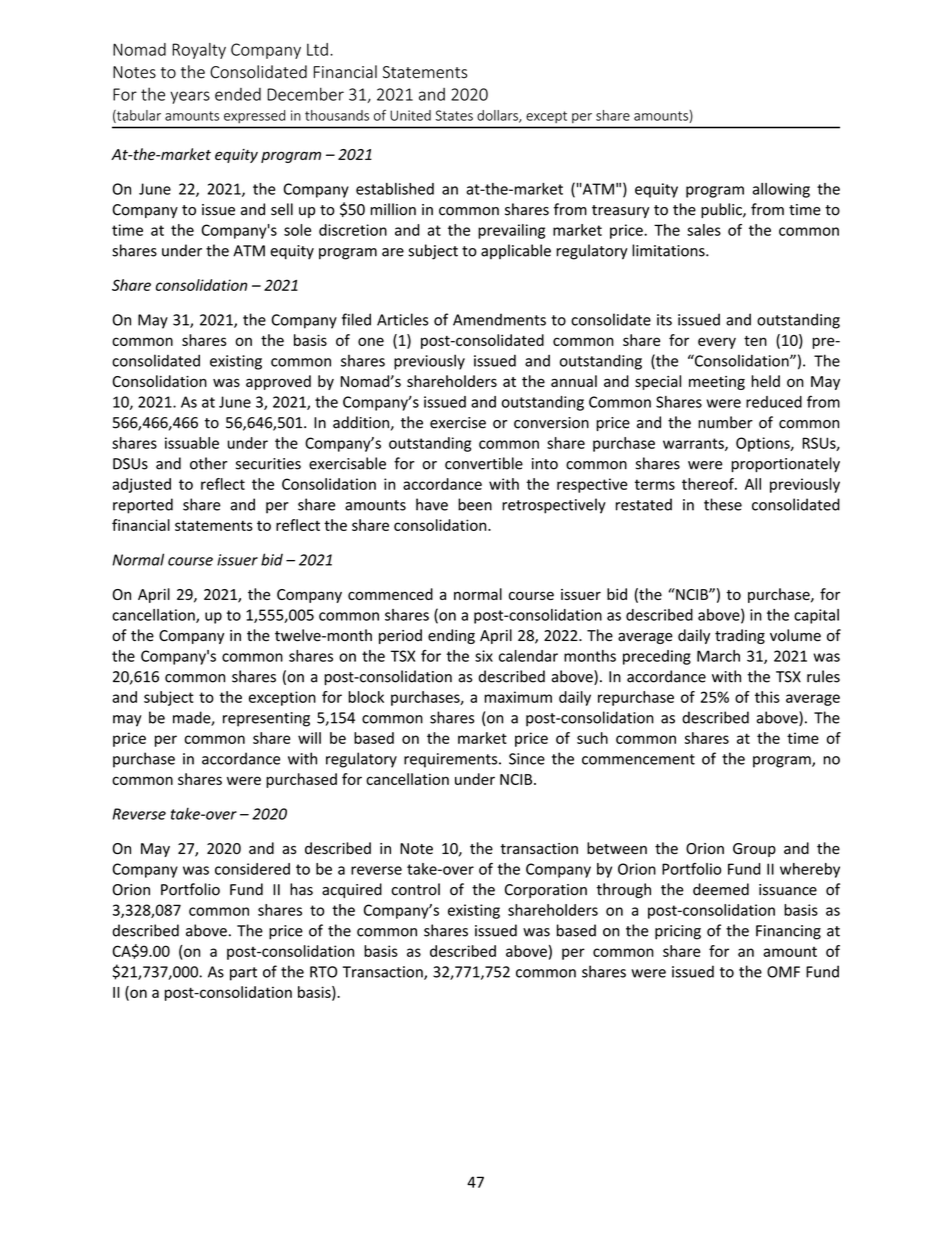  I want to click on these, so click(723, 504).
